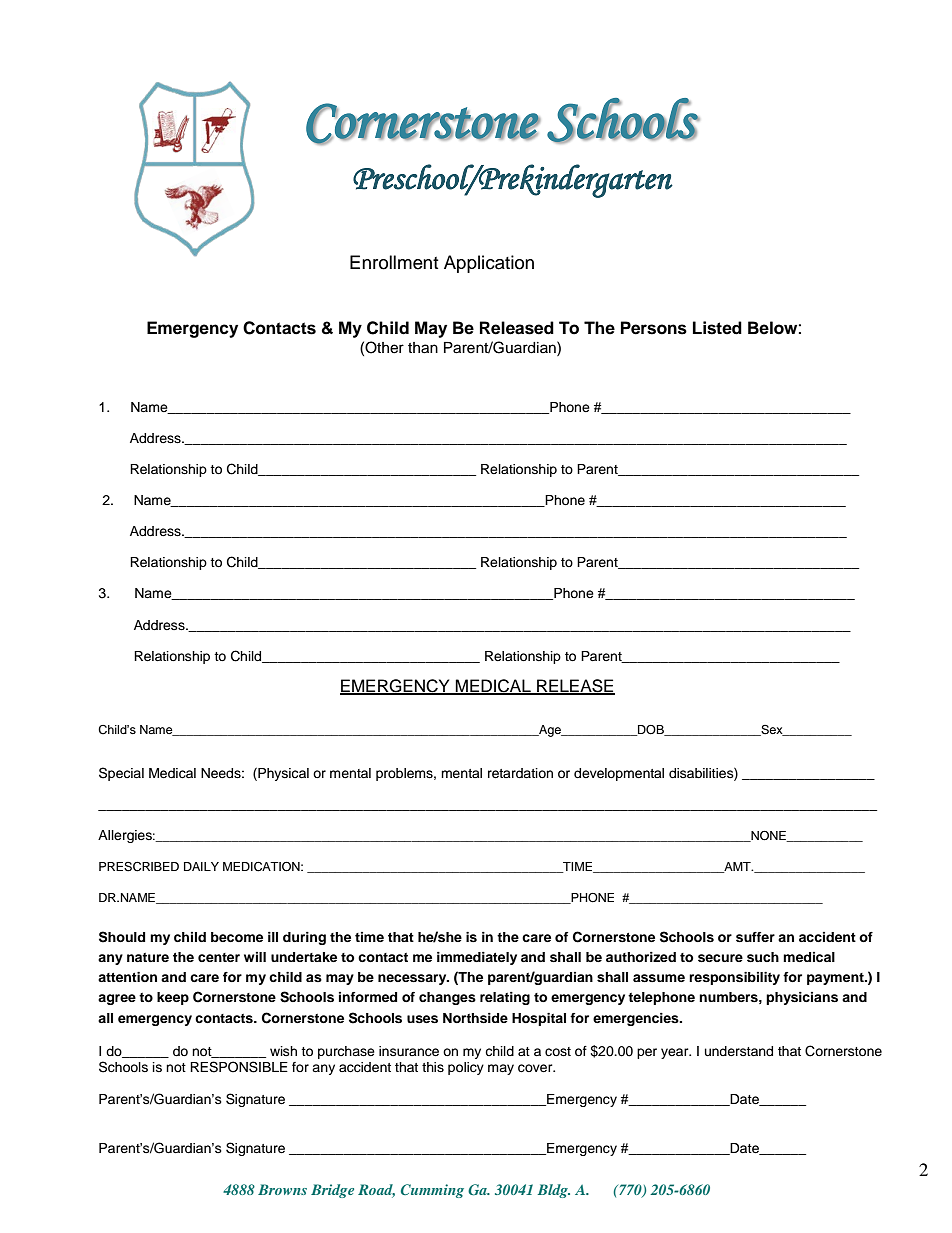 Image resolution: width=952 pixels, height=1233 pixels. I want to click on Cumming, so click(432, 1191).
